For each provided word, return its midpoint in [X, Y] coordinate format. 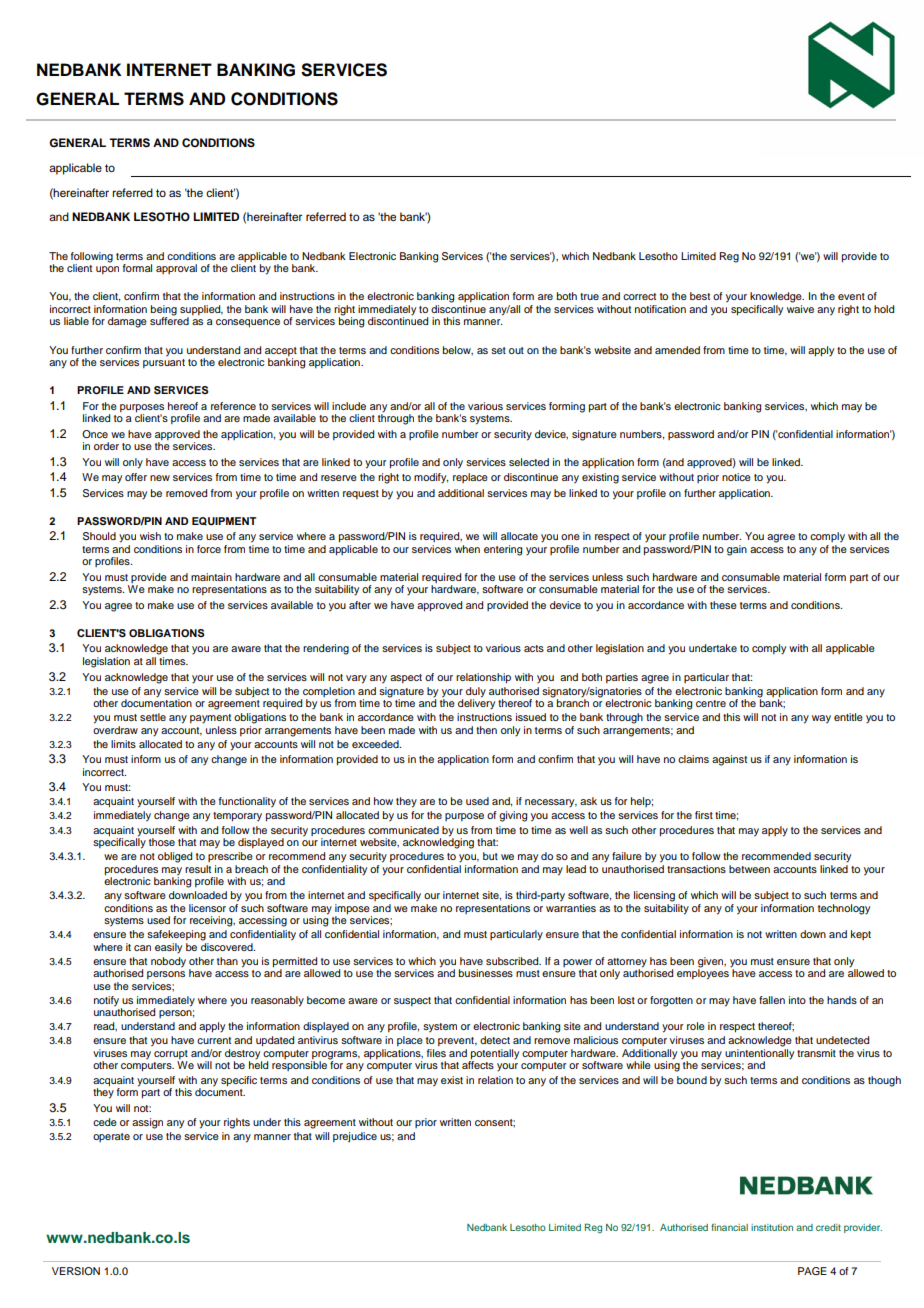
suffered [169, 320]
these [723, 605]
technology [844, 909]
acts [534, 648]
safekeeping [176, 935]
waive [800, 309]
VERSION [76, 1271]
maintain [211, 577]
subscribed [513, 961]
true [589, 296]
